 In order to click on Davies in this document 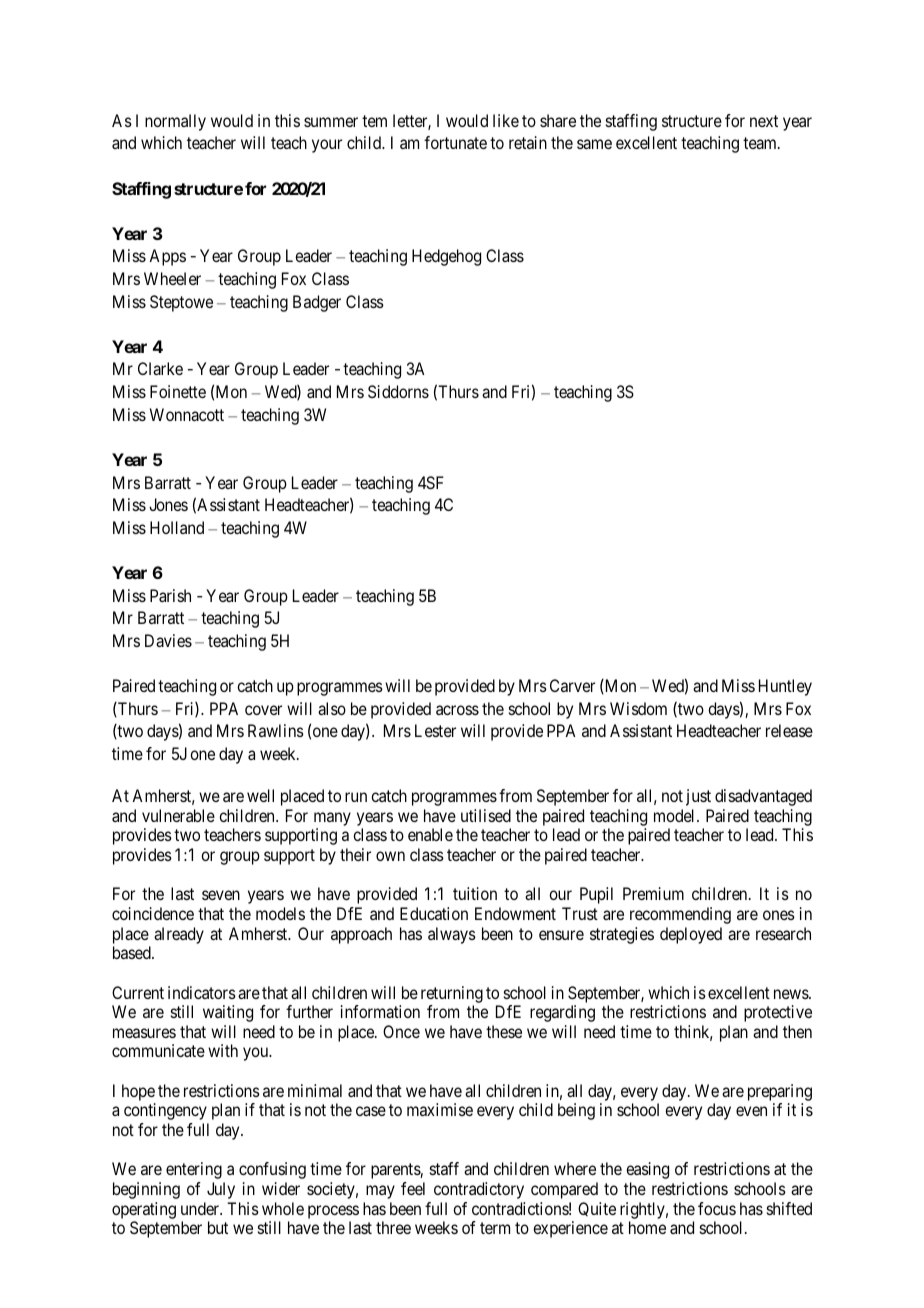, I will do `click(168, 640)`.
